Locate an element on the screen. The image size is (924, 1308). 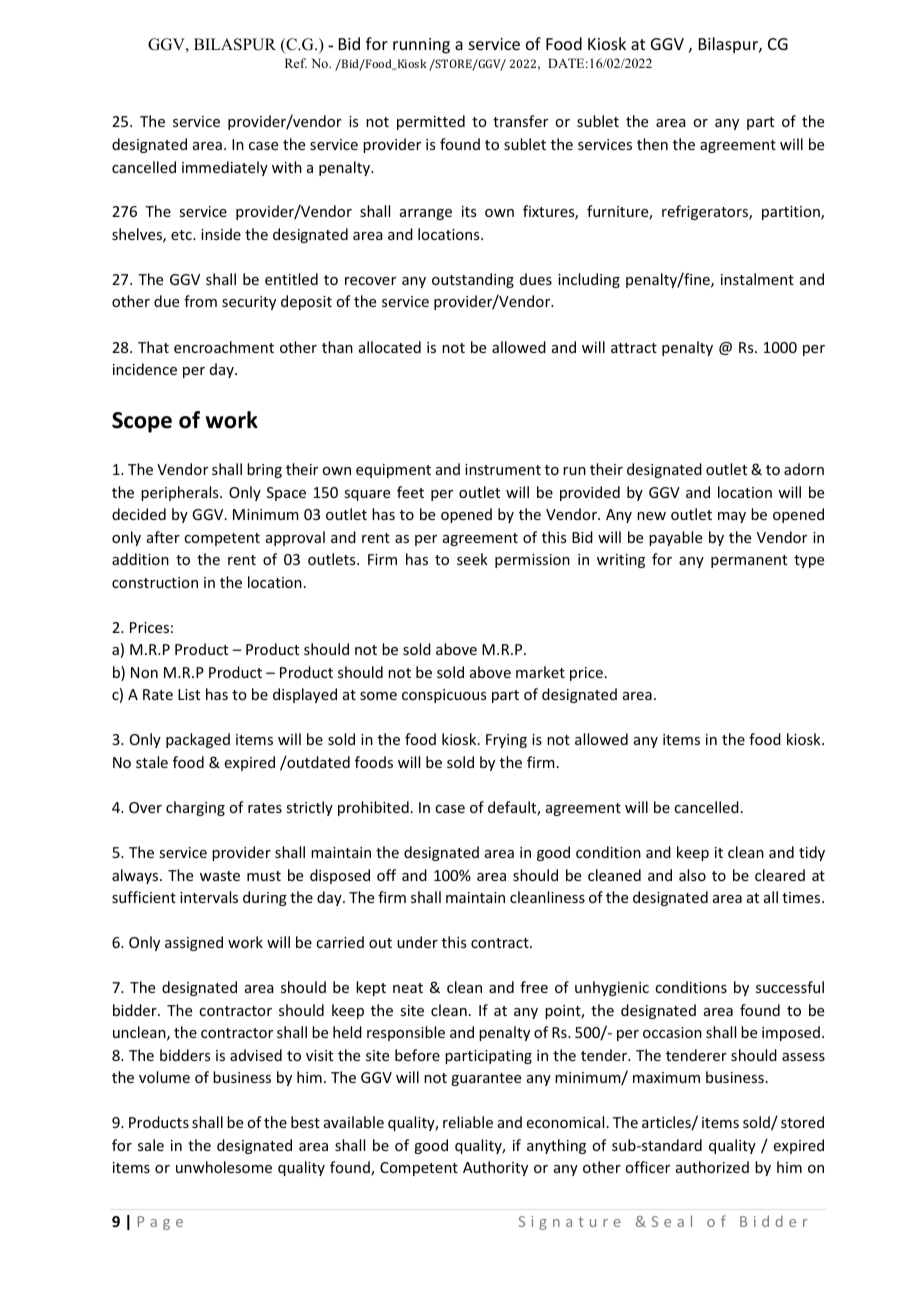
sale is located at coordinates (151, 1145).
